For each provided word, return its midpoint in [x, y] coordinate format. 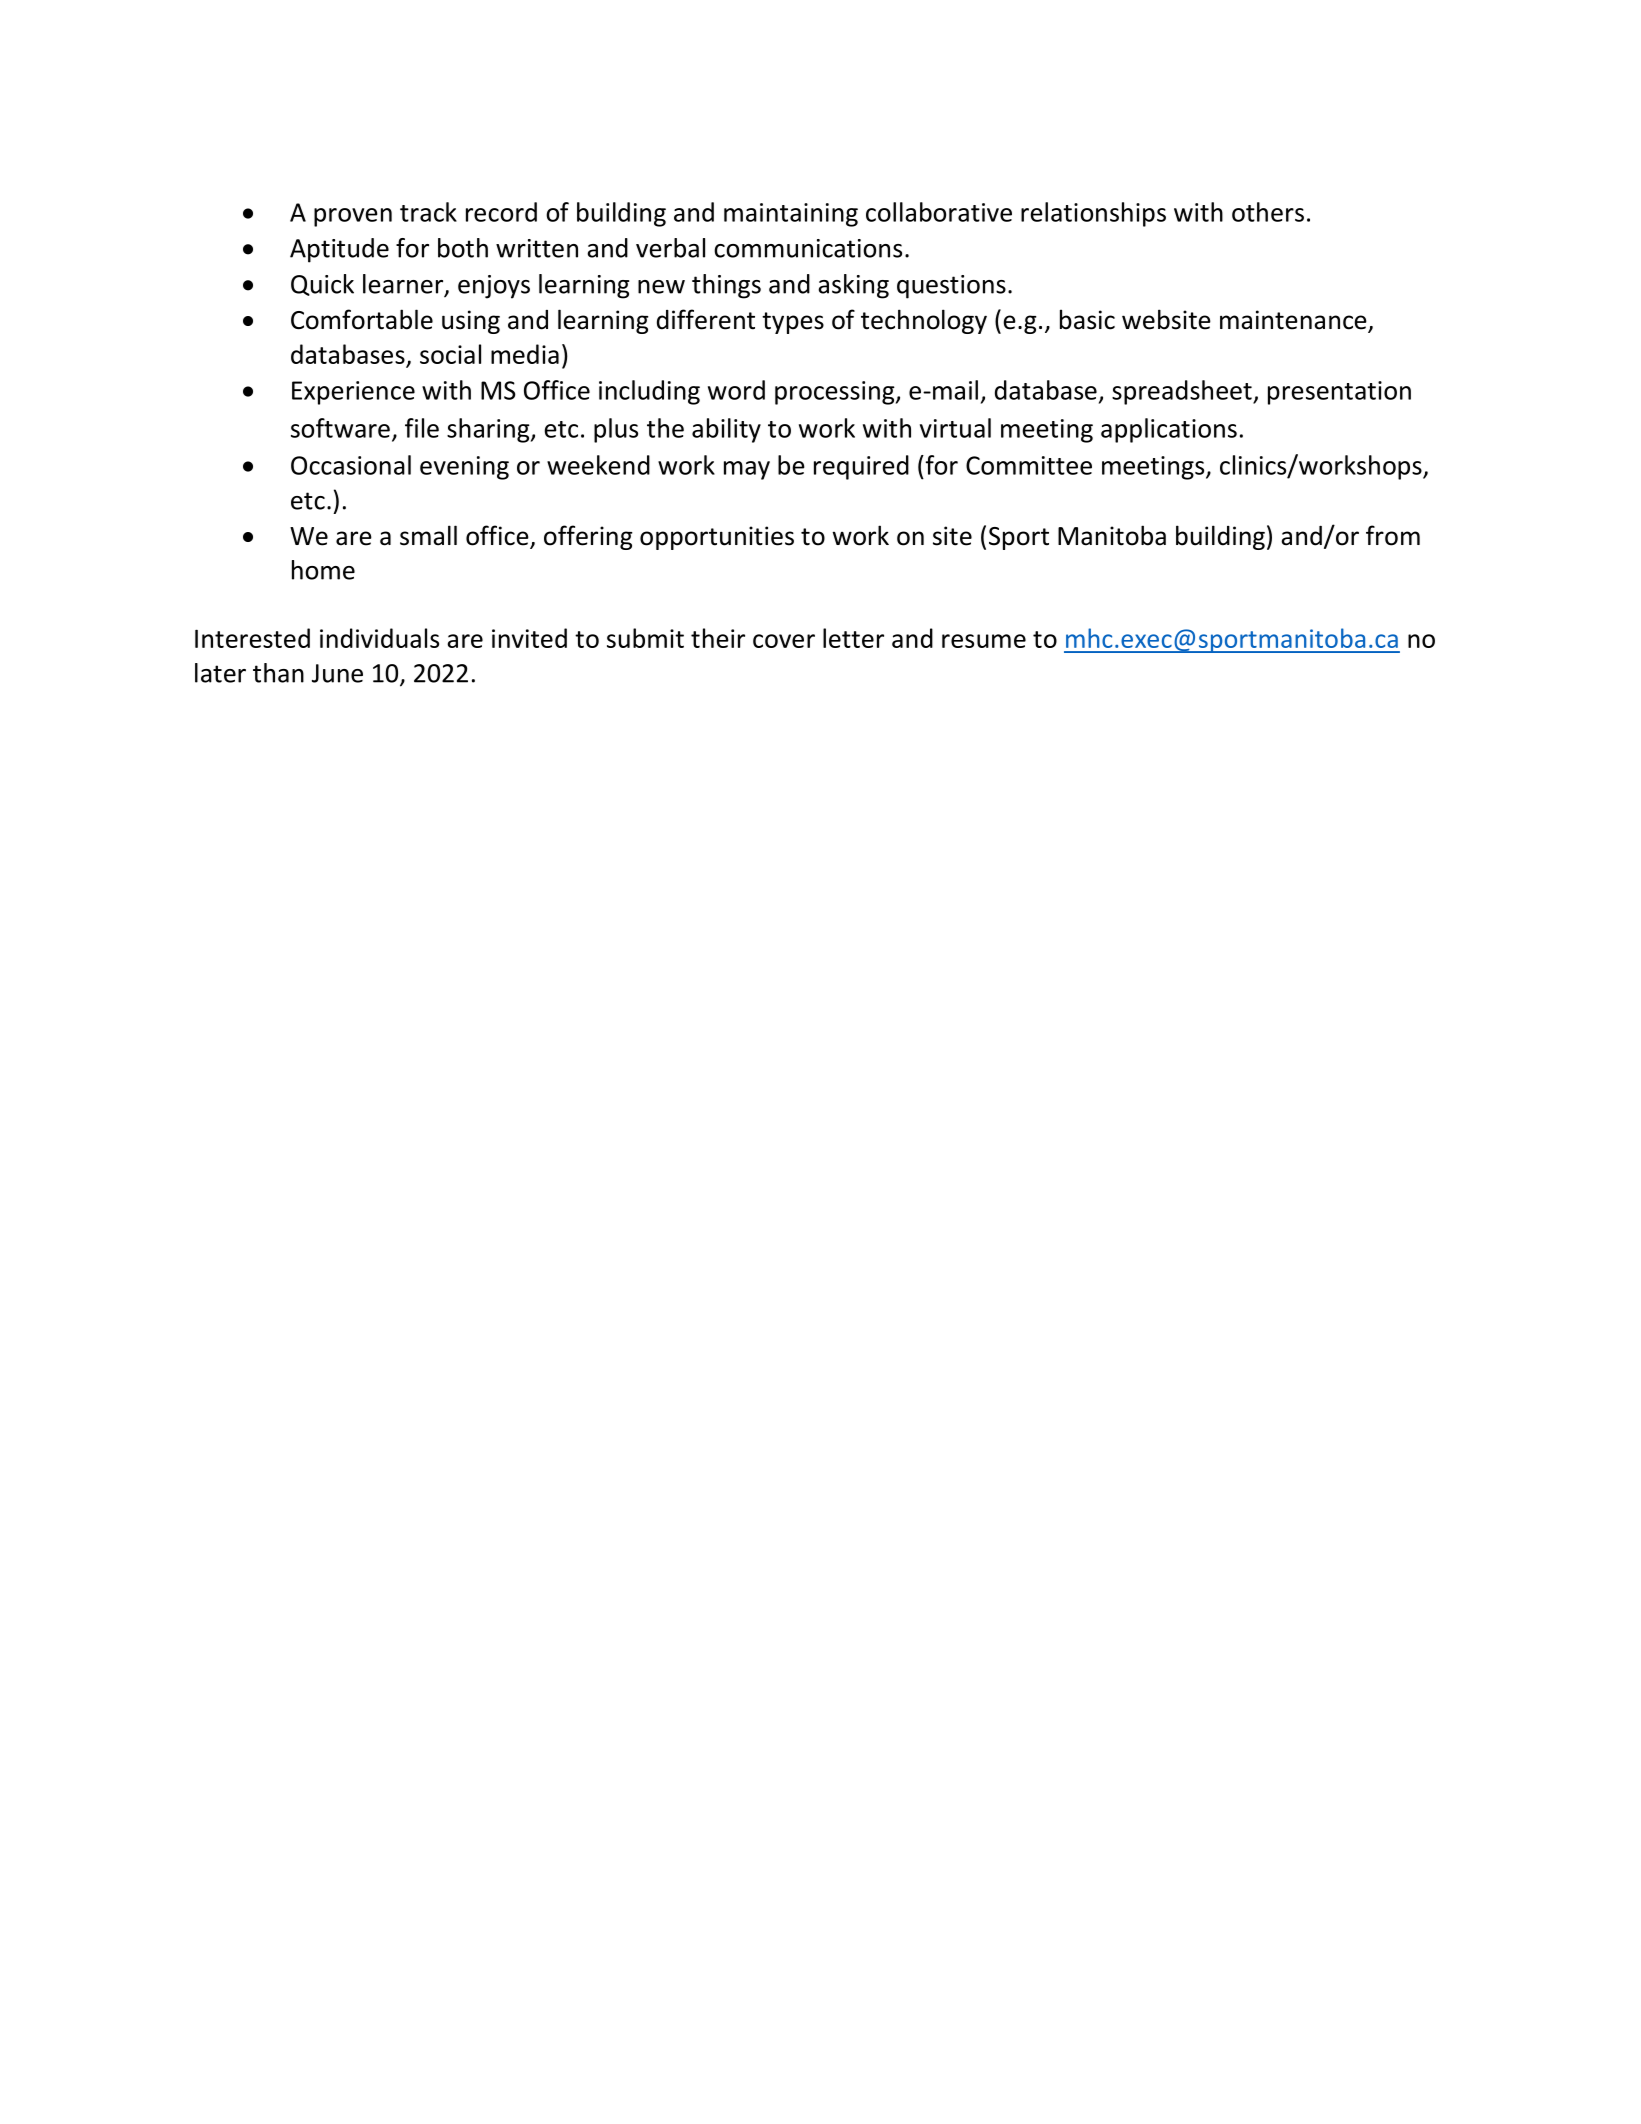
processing [836, 393]
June [337, 673]
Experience [353, 393]
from [1393, 535]
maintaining [791, 215]
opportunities [717, 538]
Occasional [351, 465]
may [747, 470]
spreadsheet [1183, 392]
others [1268, 212]
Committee [1029, 465]
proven [353, 217]
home [323, 570]
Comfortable [362, 319]
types [793, 323]
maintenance [1294, 321]
